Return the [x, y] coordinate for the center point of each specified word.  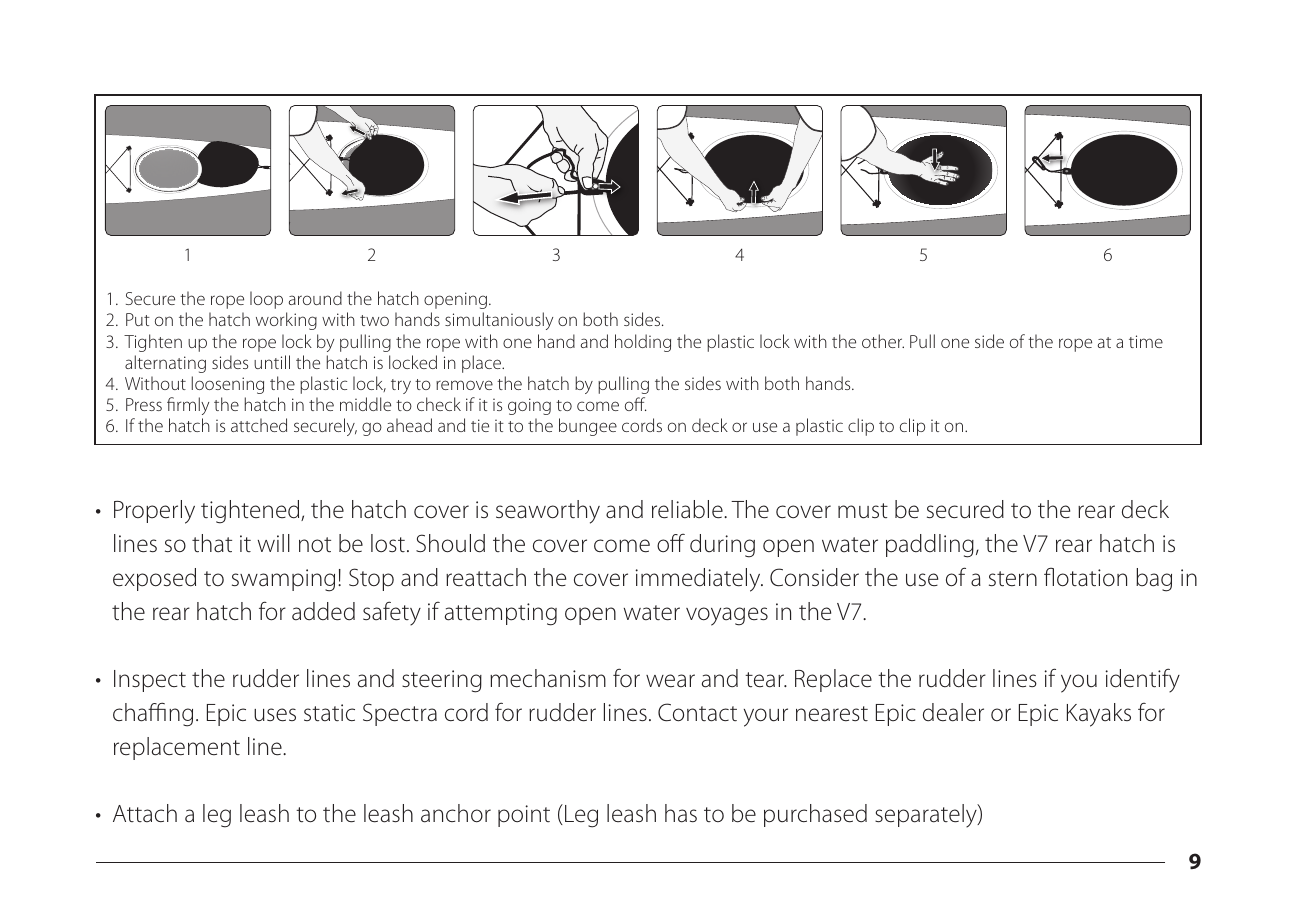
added [323, 611]
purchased [815, 815]
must [863, 511]
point [524, 816]
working [286, 321]
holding [643, 343]
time [1146, 341]
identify [1143, 680]
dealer [953, 712]
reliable [688, 509]
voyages [727, 616]
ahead [409, 425]
